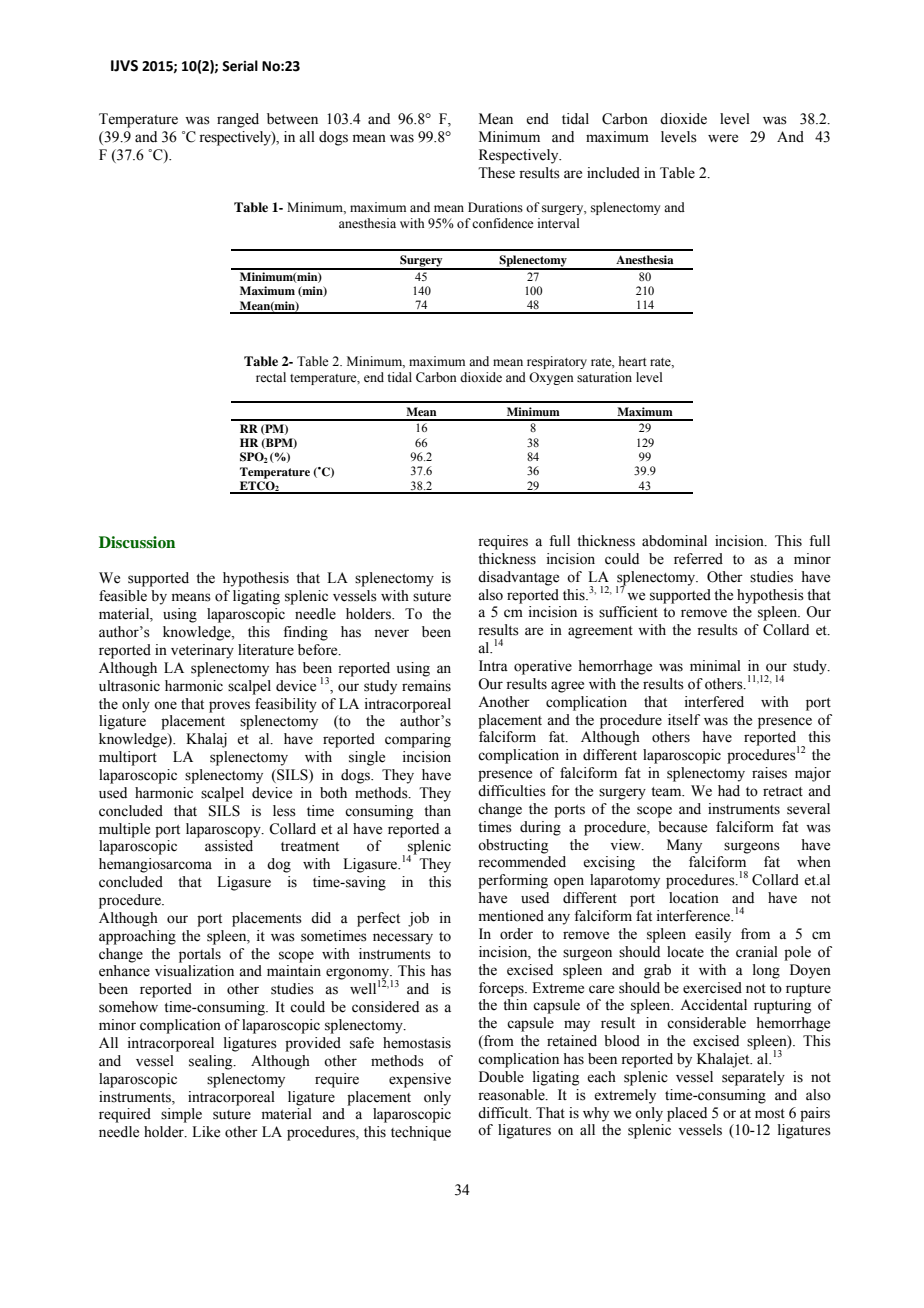 This screenshot has width=924, height=1308. I want to click on comparing, so click(418, 740).
